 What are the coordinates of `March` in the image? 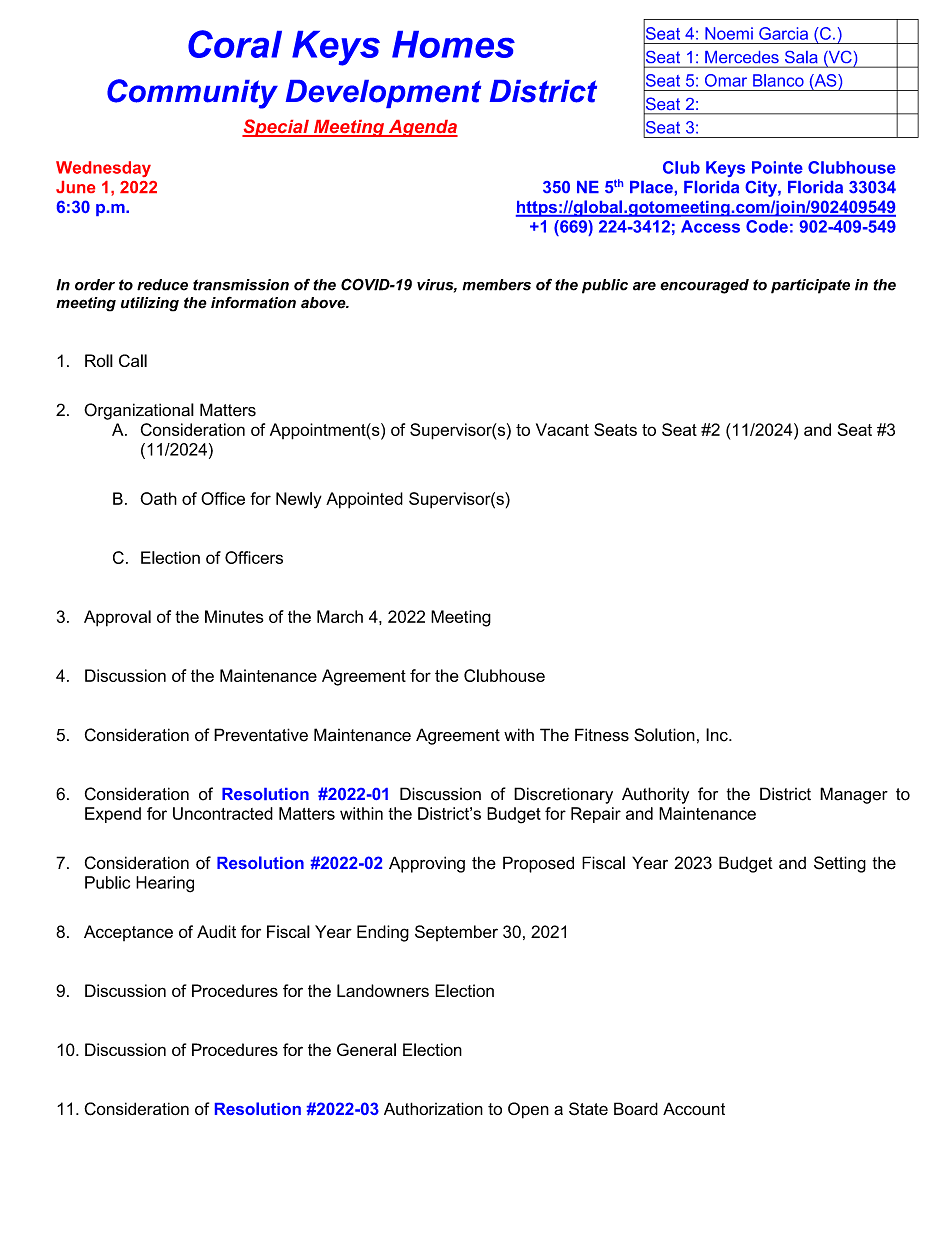 It's located at (340, 616).
